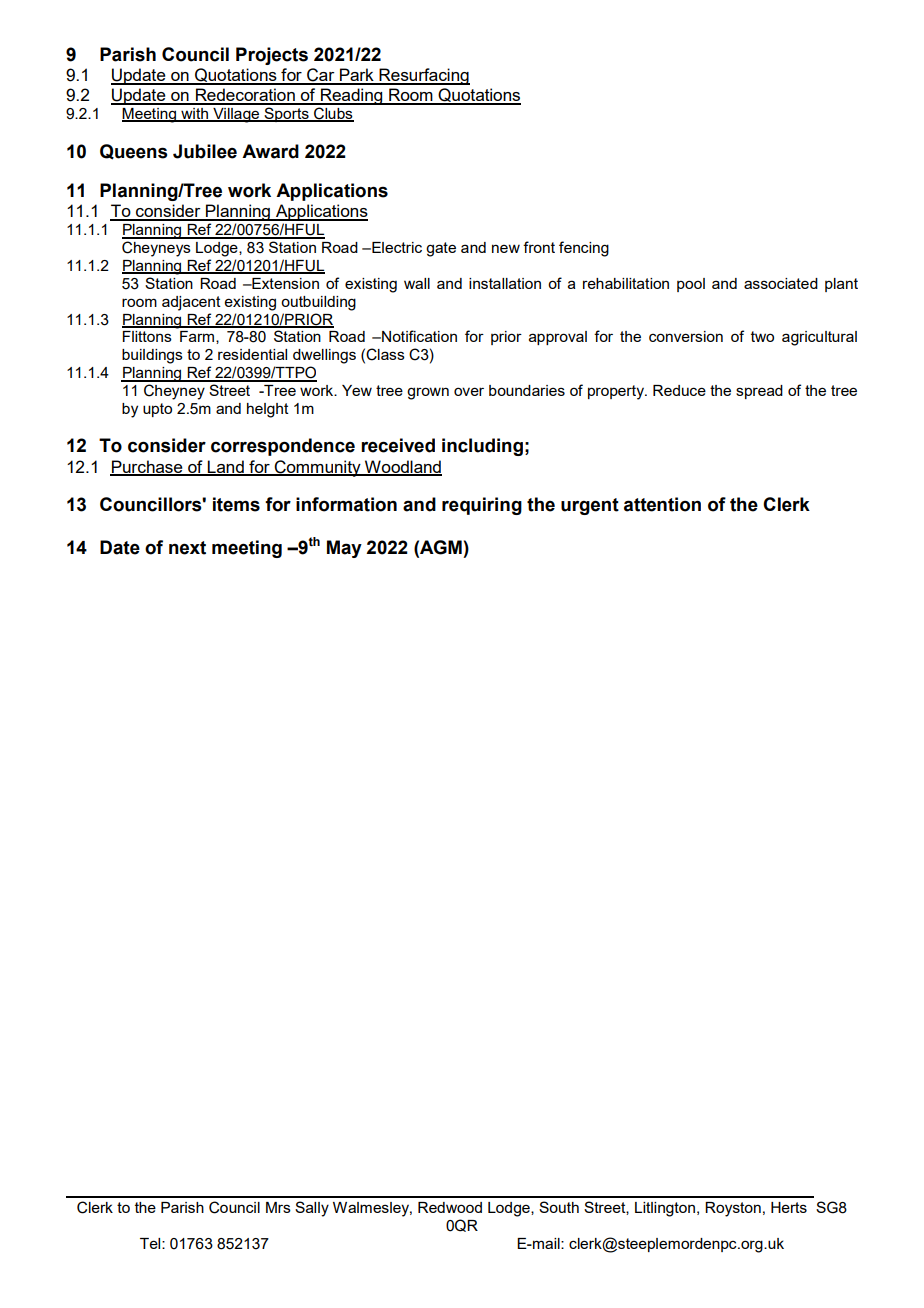 Image resolution: width=924 pixels, height=1308 pixels. What do you see at coordinates (781, 283) in the screenshot?
I see `associated` at bounding box center [781, 283].
